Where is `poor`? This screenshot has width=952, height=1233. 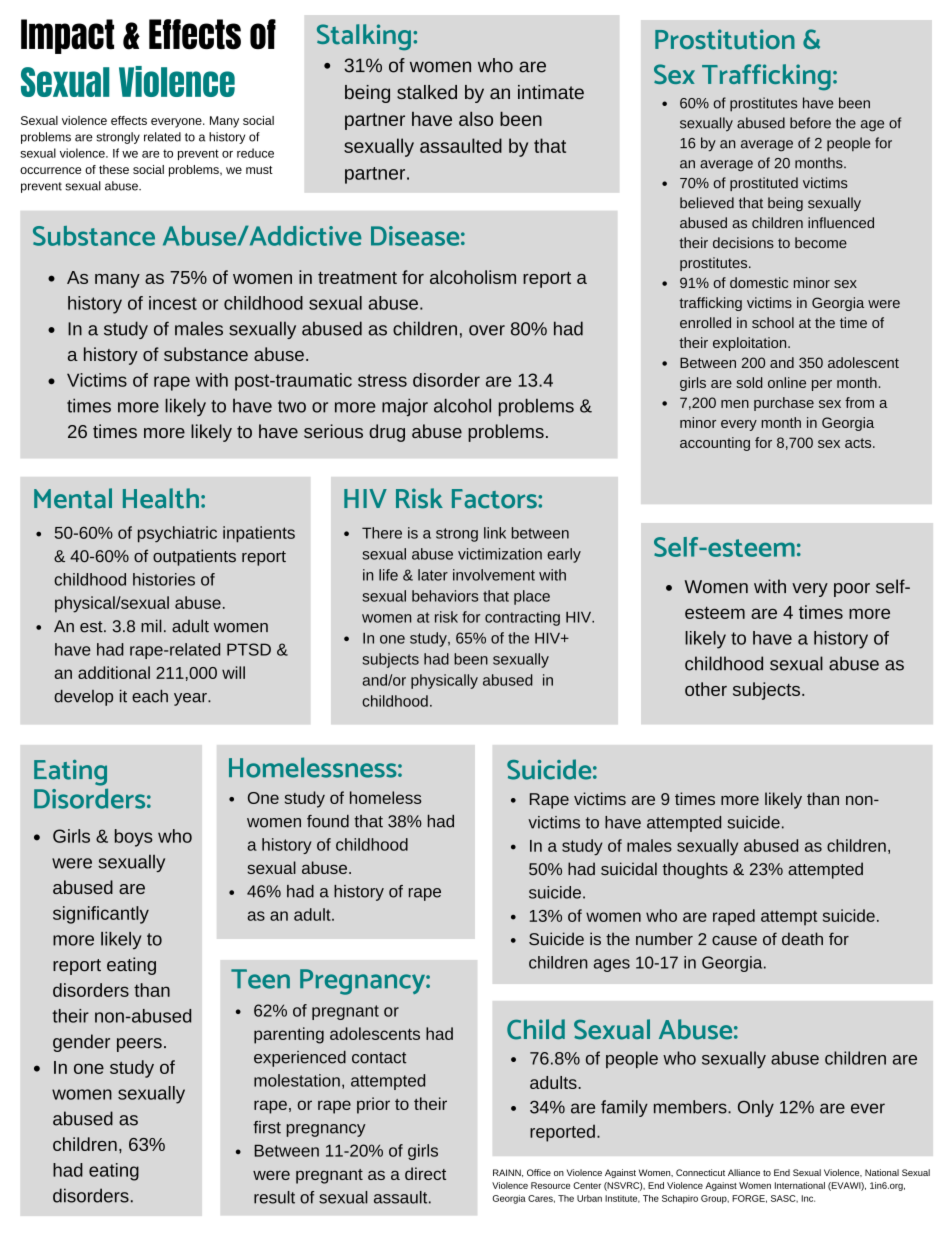 poor is located at coordinates (852, 590).
